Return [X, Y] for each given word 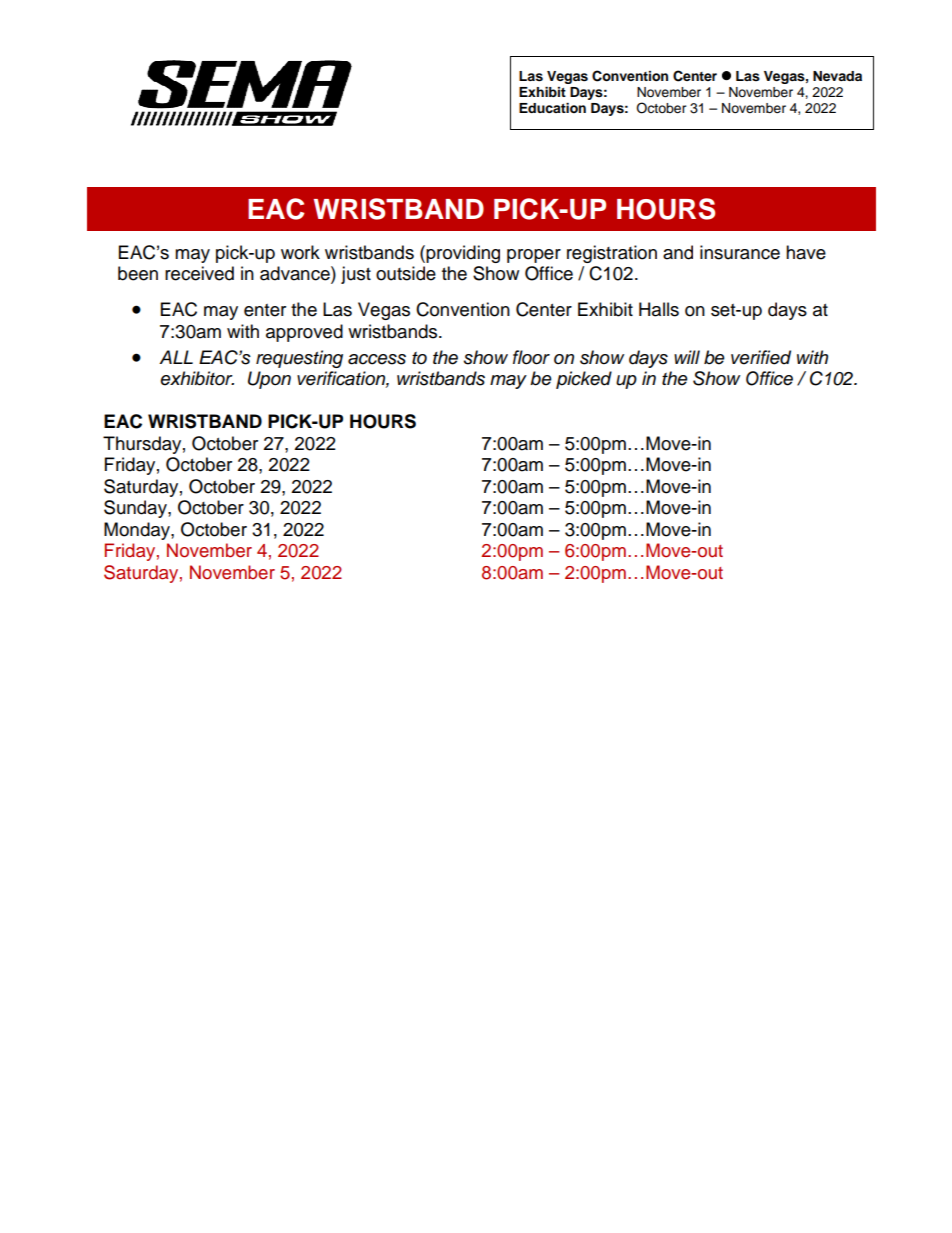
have [806, 252]
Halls [659, 309]
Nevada [837, 76]
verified [761, 357]
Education [552, 108]
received [199, 273]
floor [531, 357]
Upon [269, 380]
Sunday [136, 509]
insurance [740, 252]
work [300, 252]
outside [406, 273]
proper [534, 256]
